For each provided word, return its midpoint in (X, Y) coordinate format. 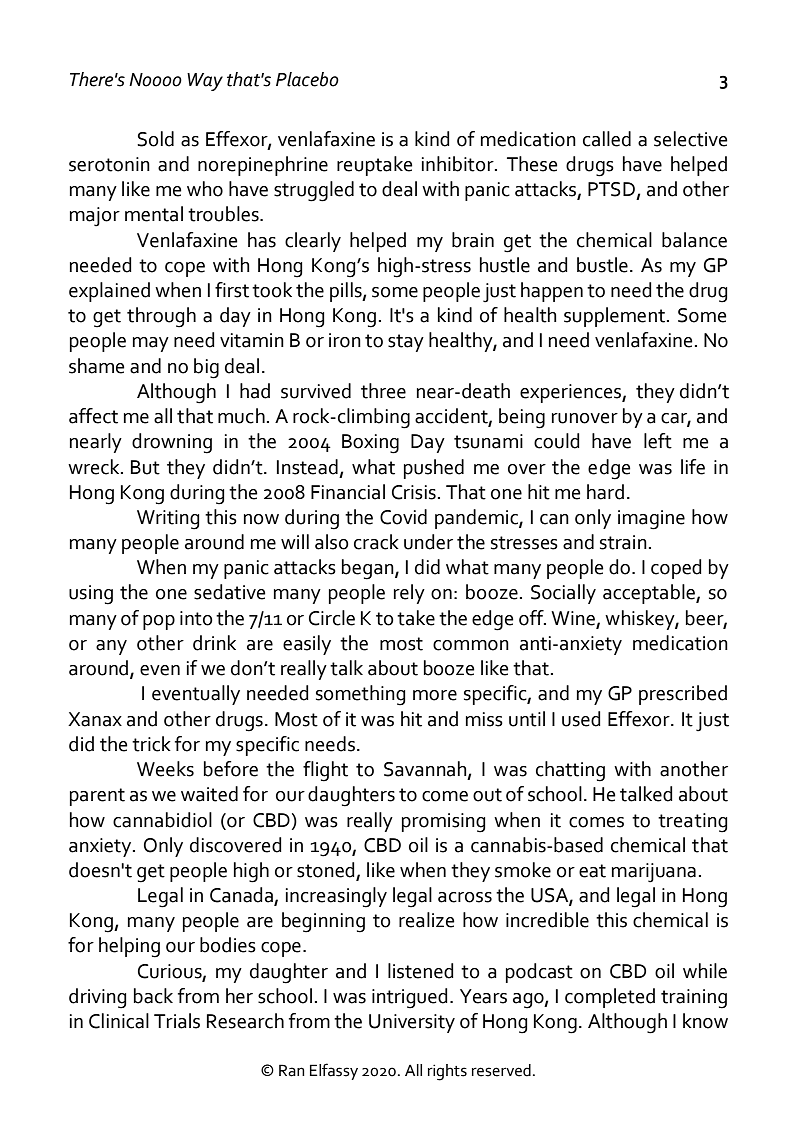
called (607, 139)
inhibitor (459, 164)
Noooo (155, 80)
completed (610, 998)
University (412, 1023)
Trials (177, 1021)
